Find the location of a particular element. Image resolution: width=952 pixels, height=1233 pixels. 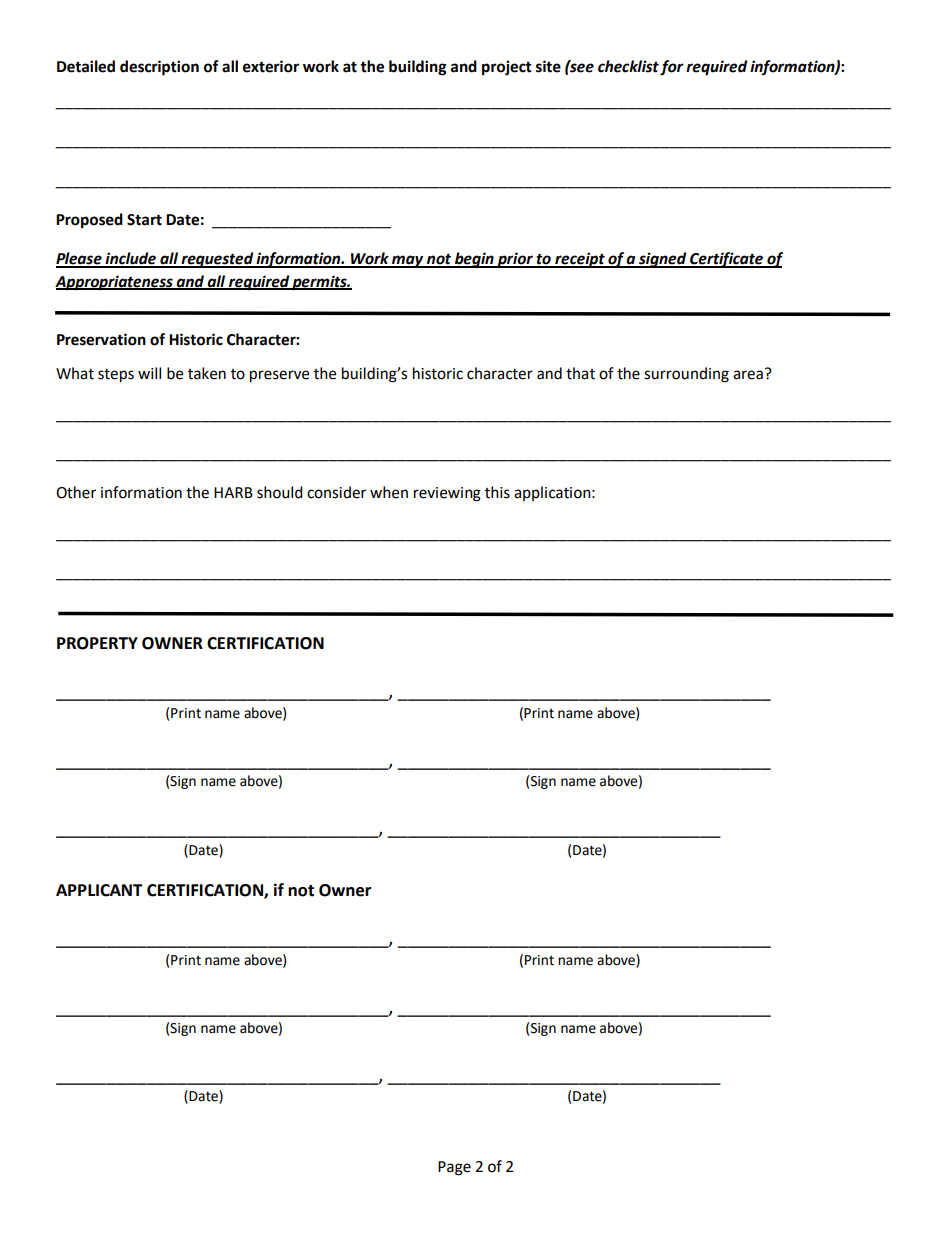

this is located at coordinates (497, 492).
